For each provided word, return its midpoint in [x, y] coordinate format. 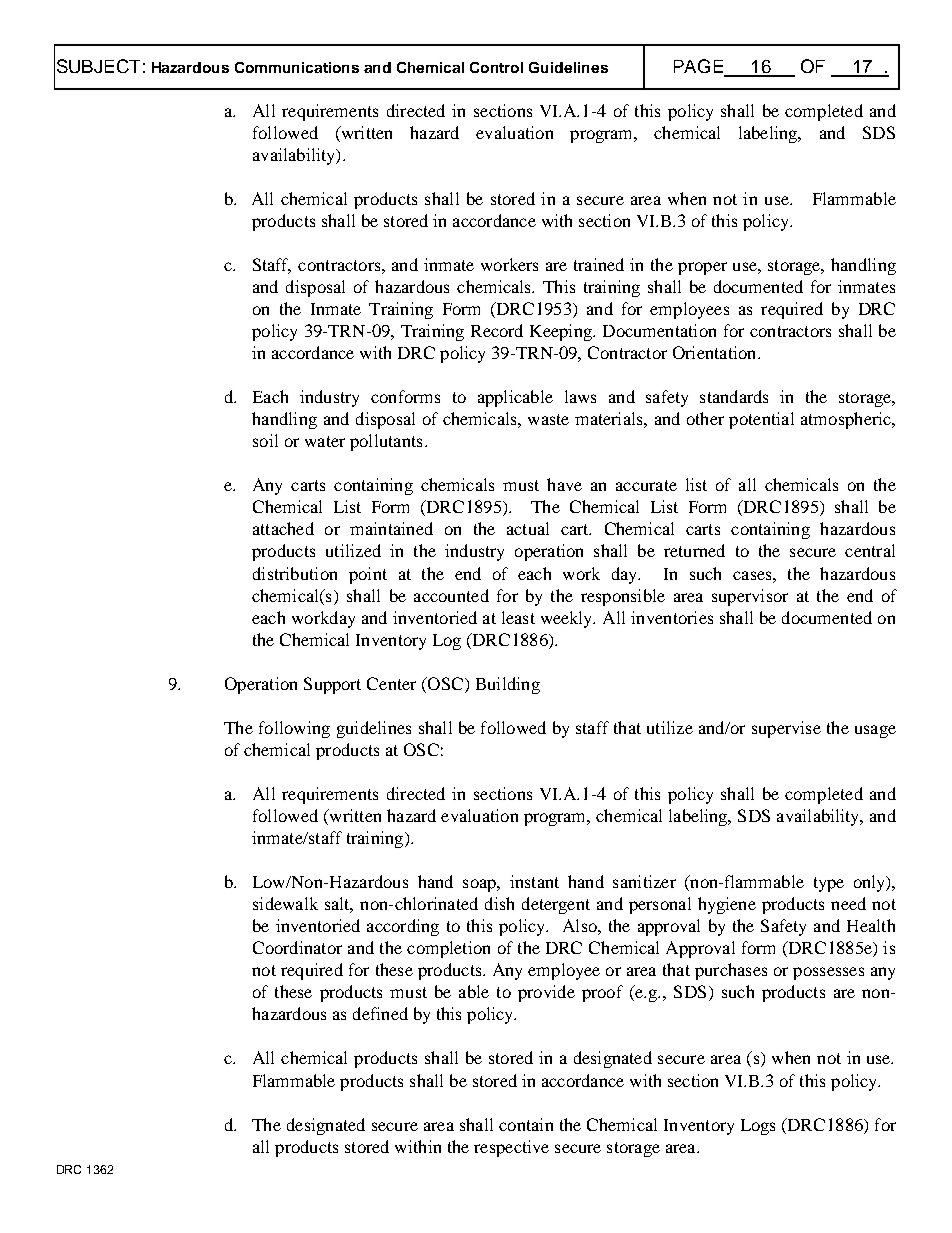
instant [534, 881]
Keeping [562, 332]
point [368, 575]
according [403, 927]
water [325, 441]
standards [734, 396]
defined [380, 1013]
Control [496, 67]
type [829, 884]
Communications [297, 67]
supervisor [750, 597]
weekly [568, 619]
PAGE [699, 67]
